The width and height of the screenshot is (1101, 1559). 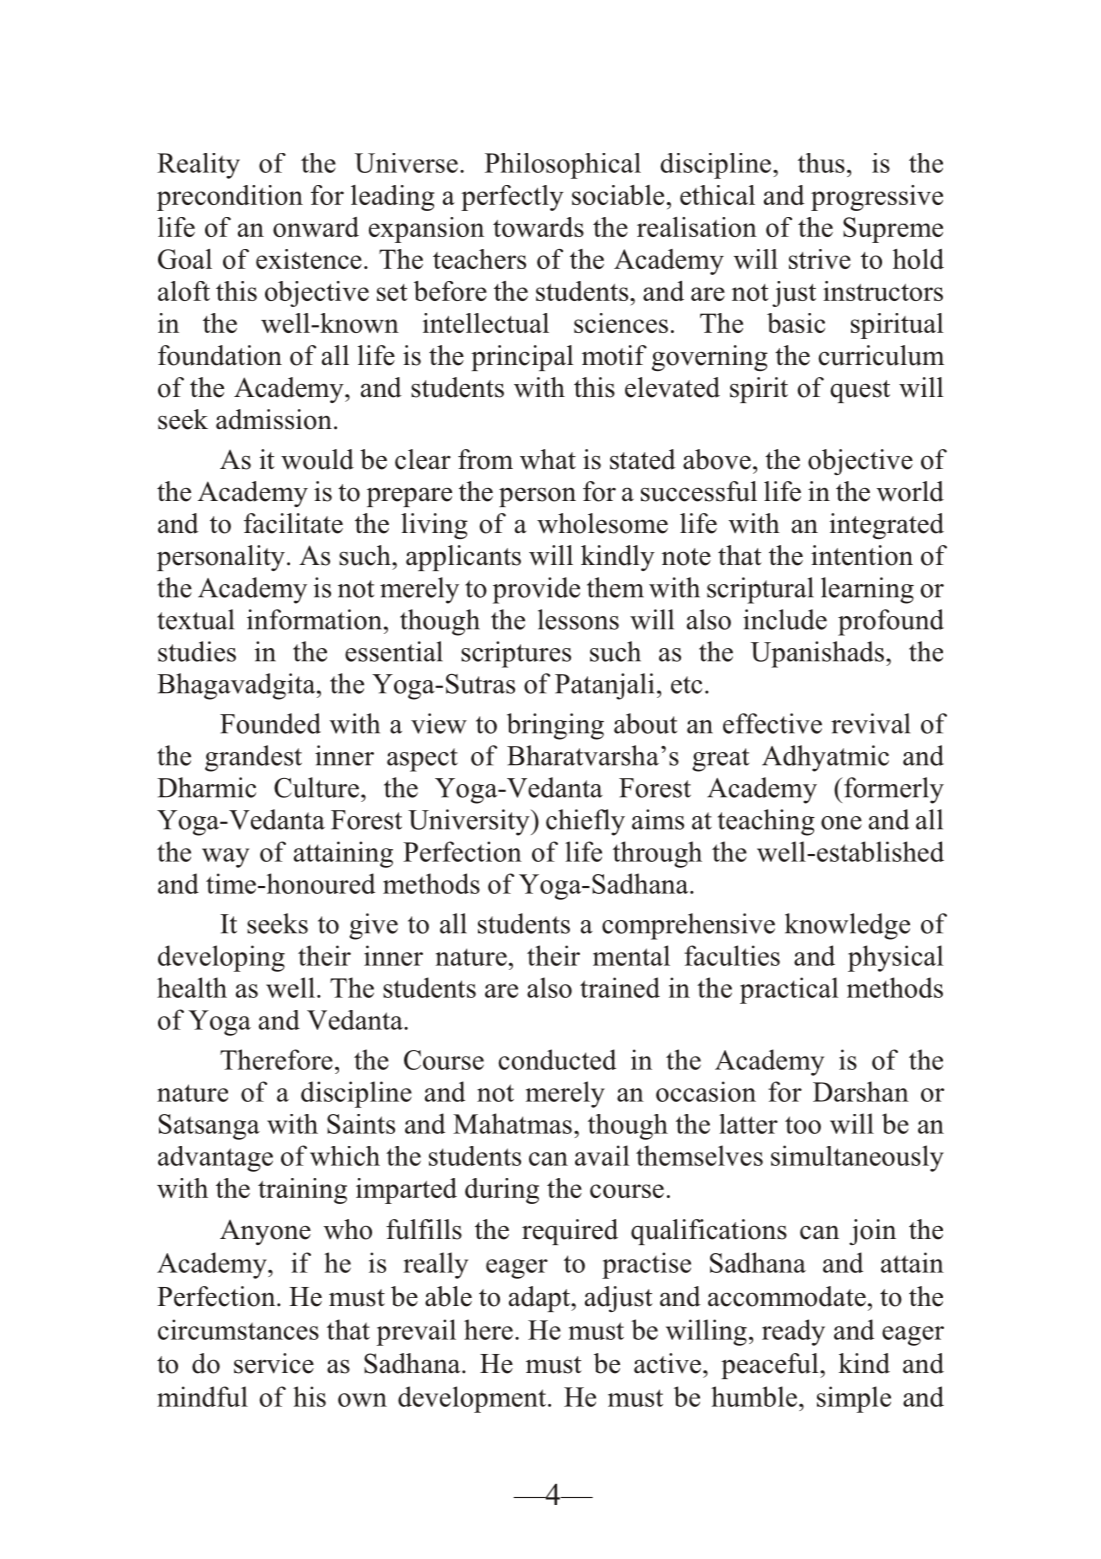 What do you see at coordinates (221, 958) in the screenshot?
I see `developing` at bounding box center [221, 958].
